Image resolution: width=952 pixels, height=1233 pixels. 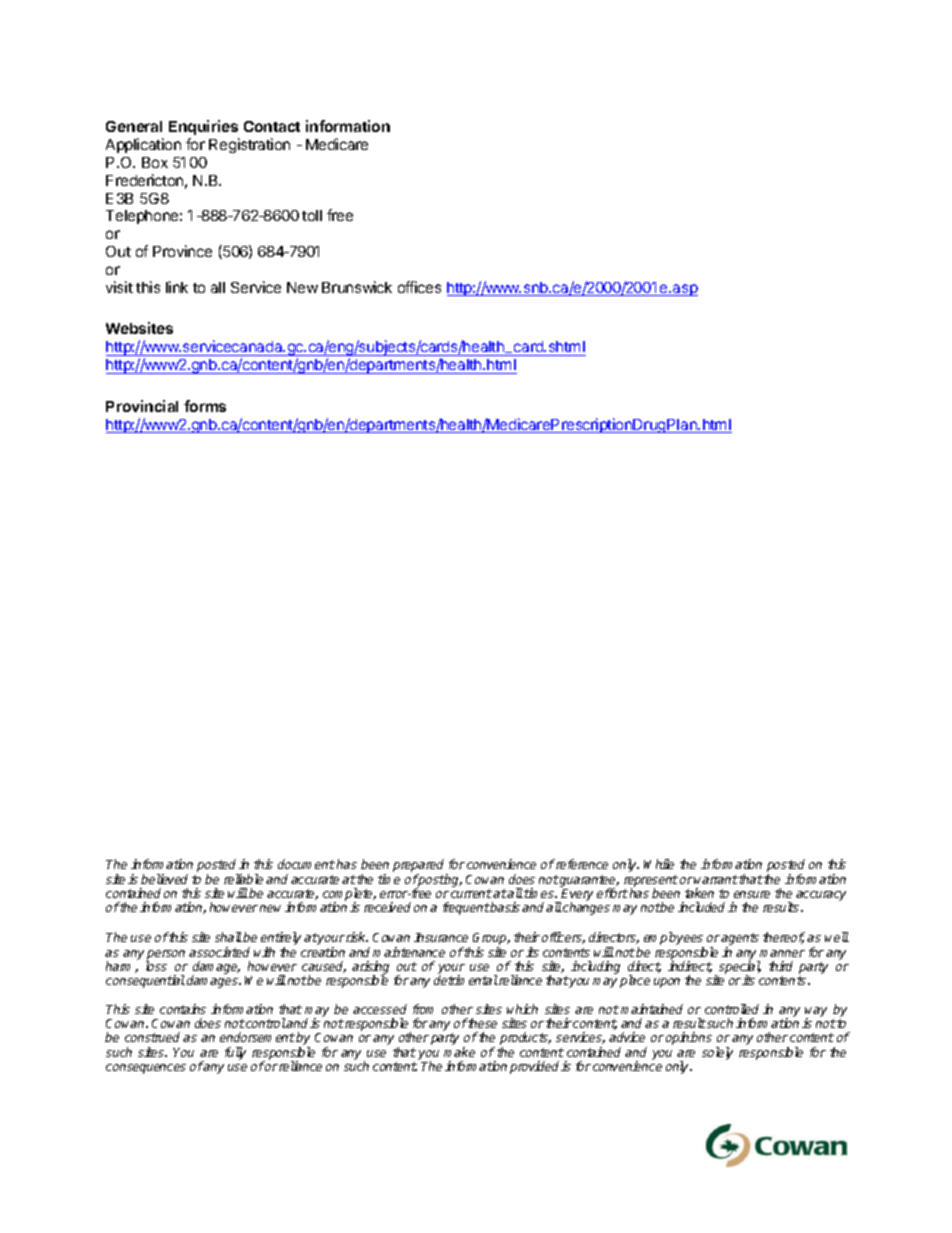 I want to click on toll, so click(x=312, y=215).
